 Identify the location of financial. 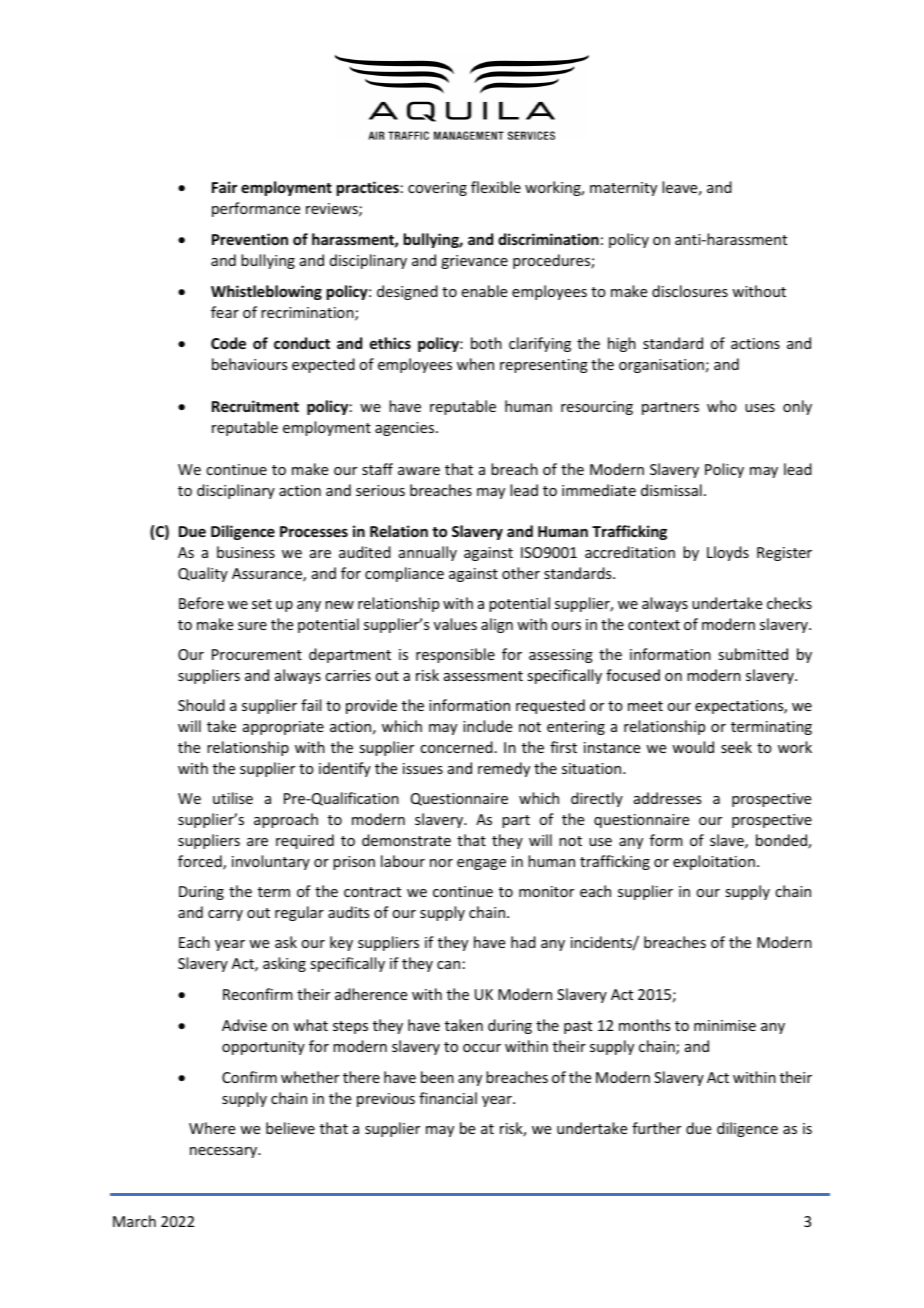
(448, 1098).
